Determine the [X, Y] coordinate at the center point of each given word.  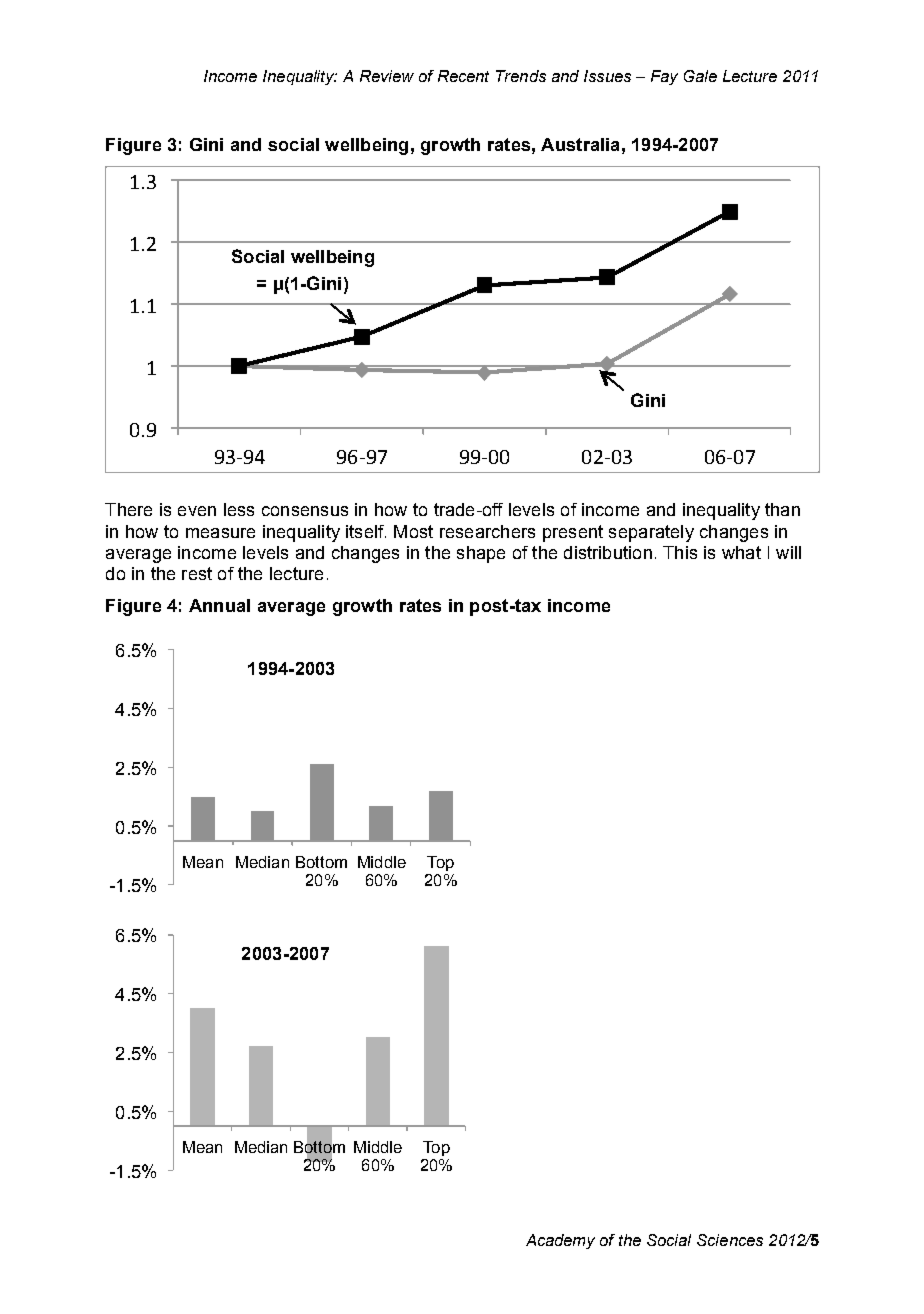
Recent [463, 76]
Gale [700, 76]
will [788, 552]
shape [481, 554]
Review [387, 76]
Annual [219, 605]
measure [220, 533]
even [197, 511]
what [741, 552]
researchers [487, 531]
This [680, 552]
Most [413, 531]
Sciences [730, 1240]
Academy [560, 1241]
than [782, 509]
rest [197, 573]
